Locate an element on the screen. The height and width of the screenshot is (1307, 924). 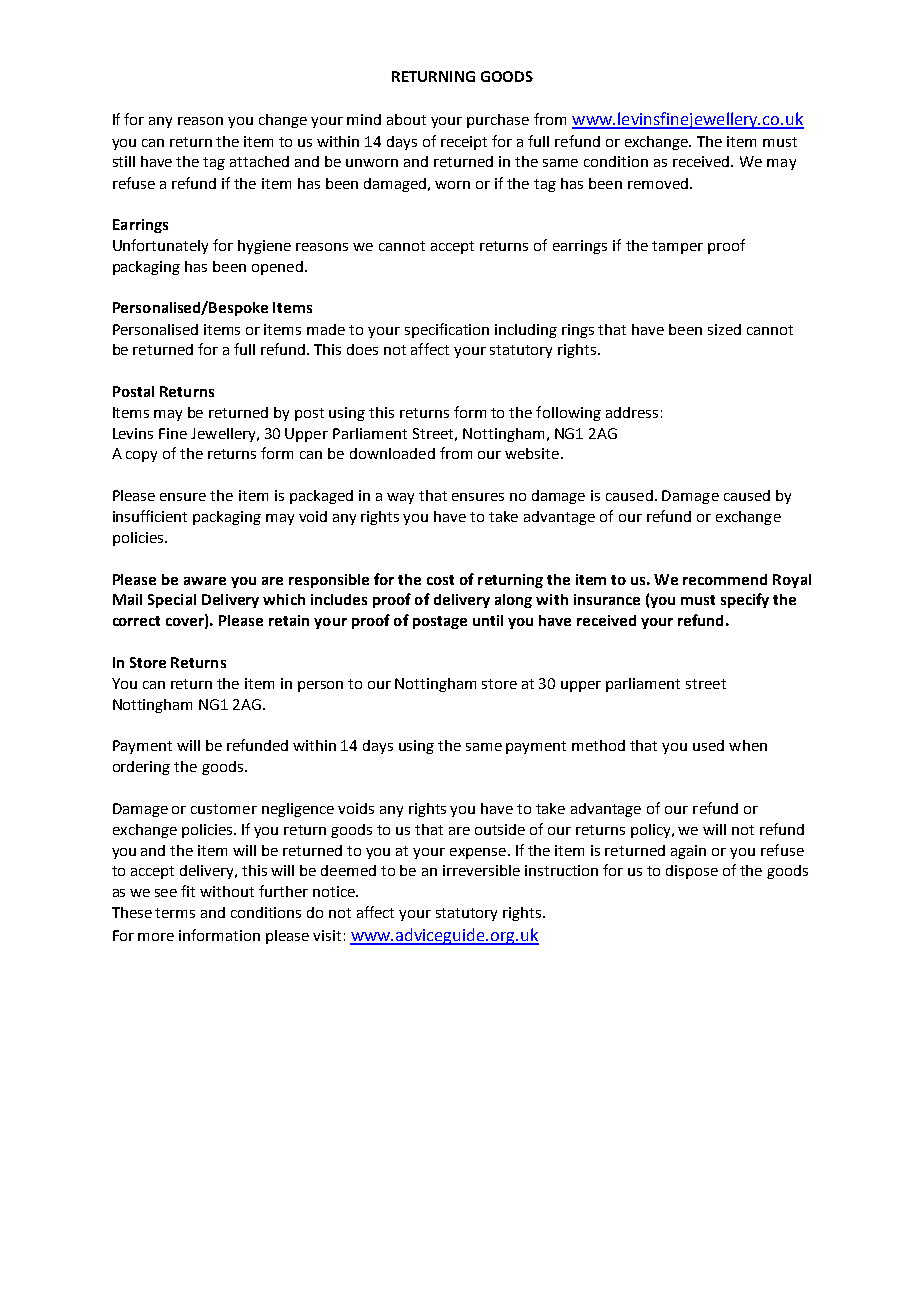
ordering is located at coordinates (141, 768).
